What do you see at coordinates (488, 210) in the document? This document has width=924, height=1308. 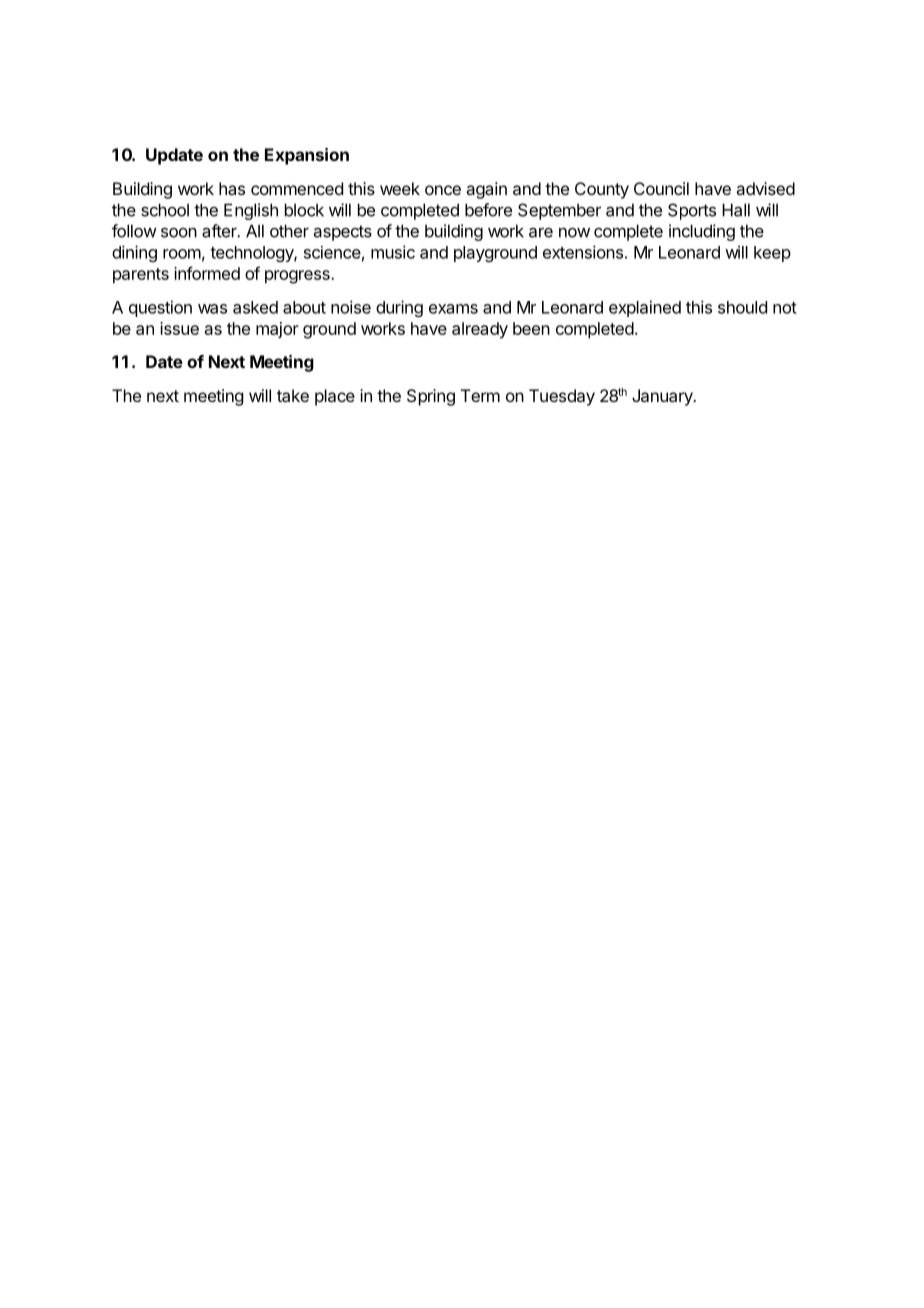 I see `before` at bounding box center [488, 210].
